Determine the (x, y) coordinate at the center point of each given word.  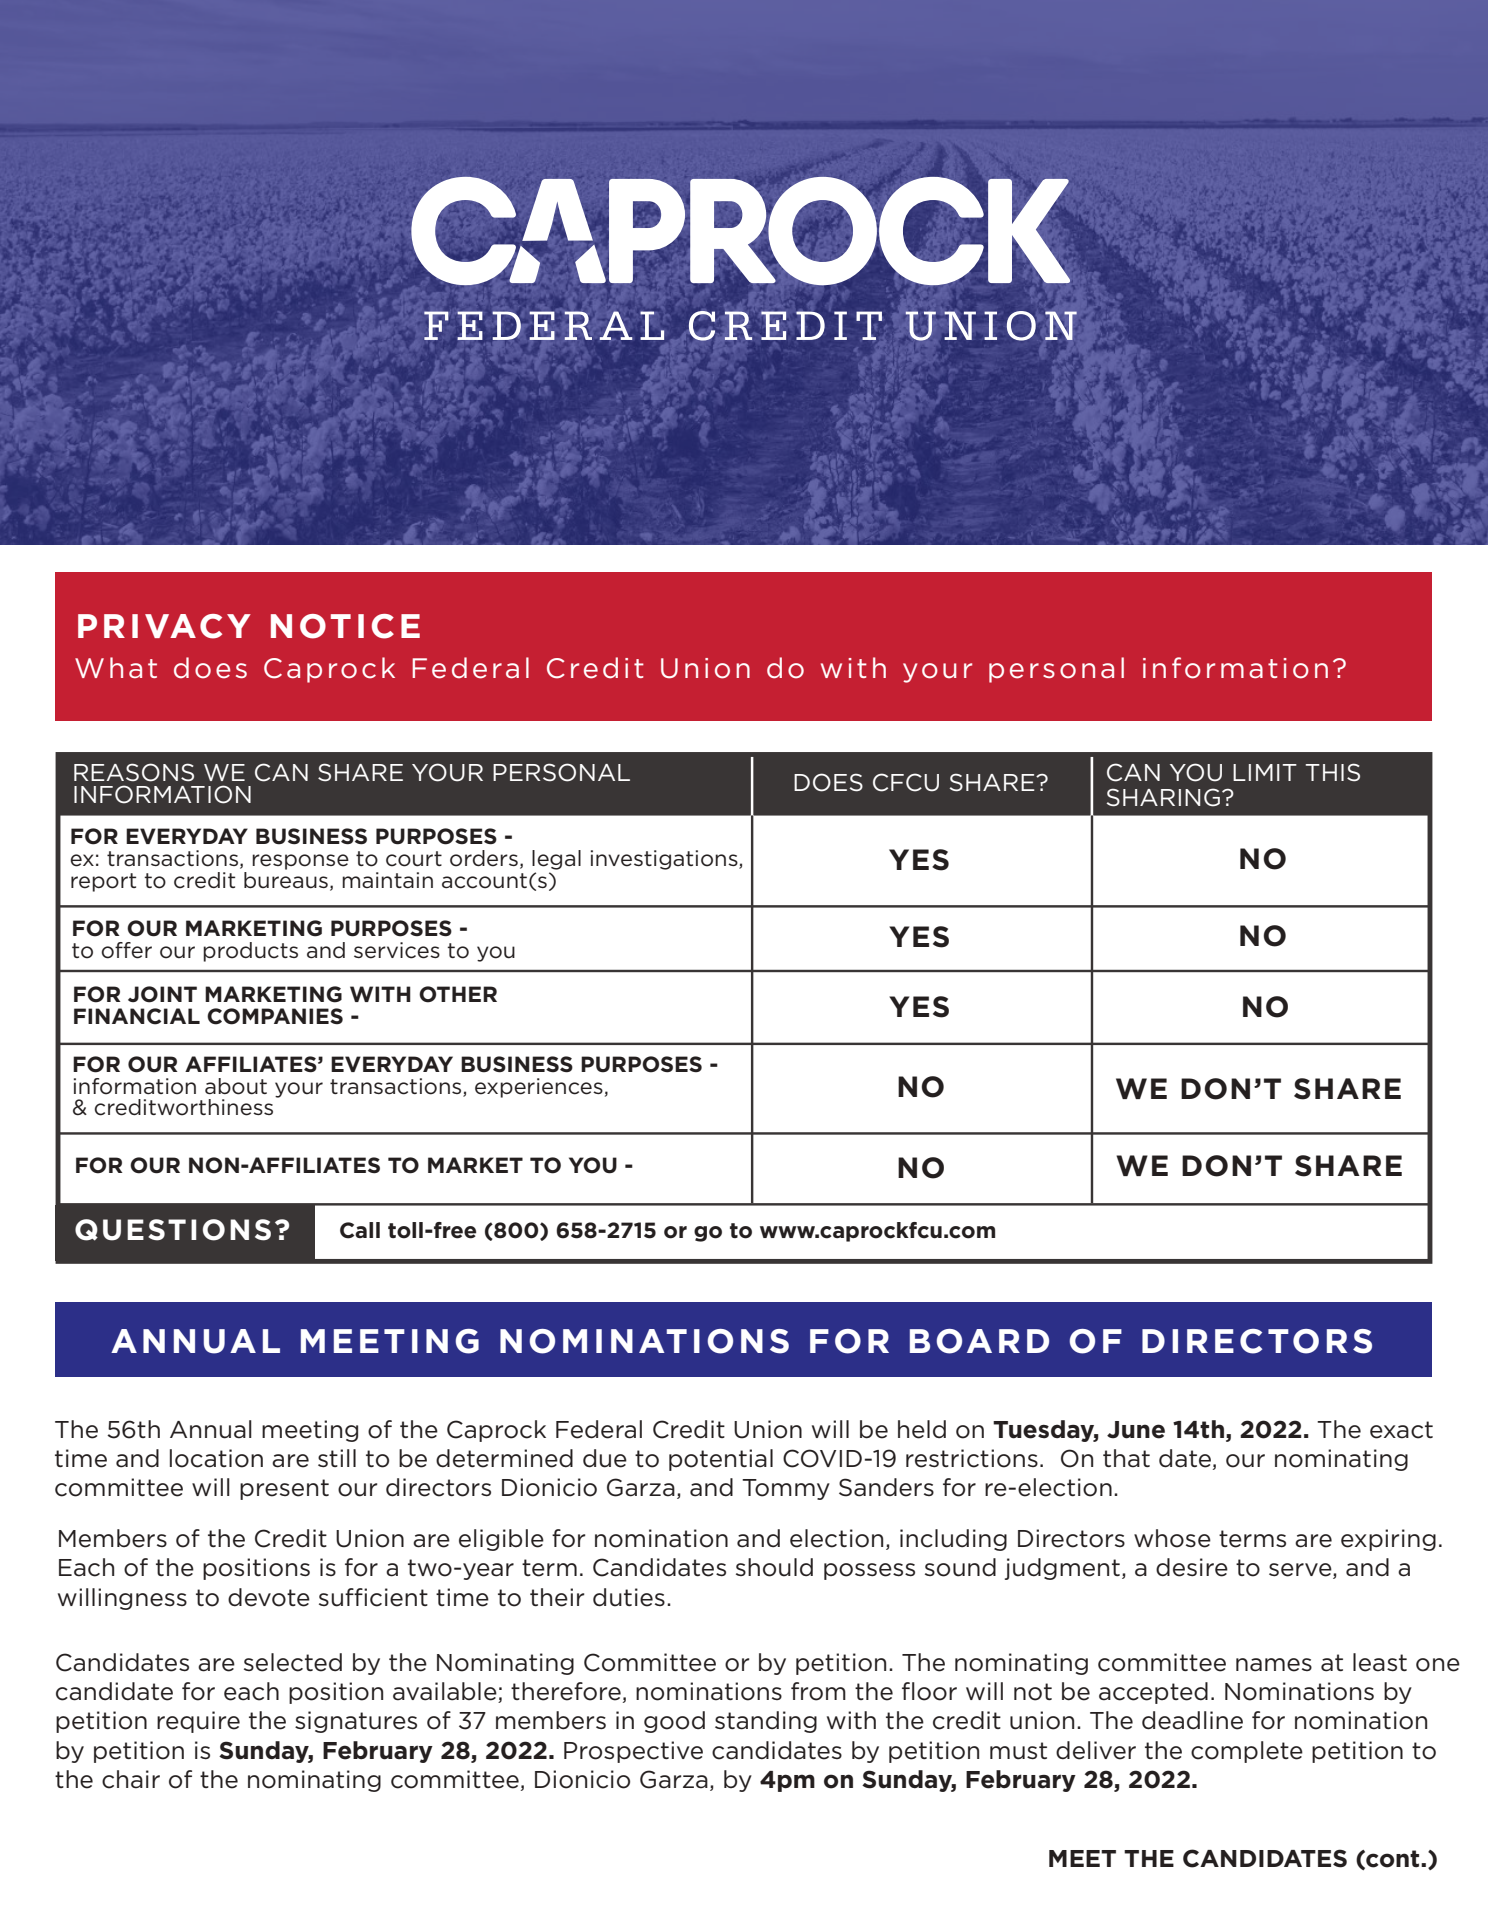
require (198, 1722)
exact (1401, 1430)
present (284, 1489)
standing (766, 1722)
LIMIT (1265, 772)
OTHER (458, 994)
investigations (665, 860)
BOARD (979, 1341)
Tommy (786, 1489)
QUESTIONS (173, 1230)
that (1126, 1458)
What (116, 667)
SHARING (1163, 797)
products (250, 952)
